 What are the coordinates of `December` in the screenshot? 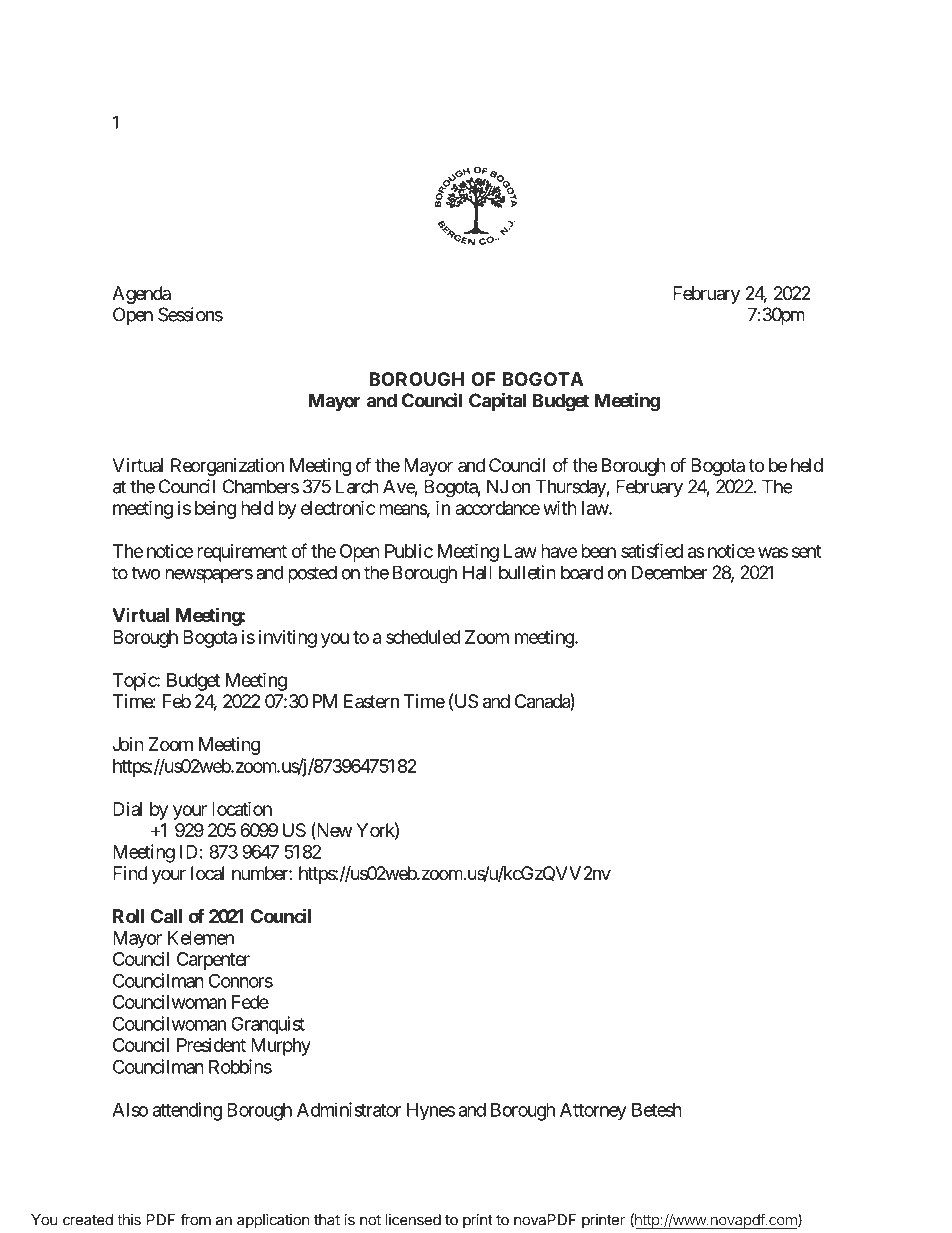 It's located at (669, 572).
